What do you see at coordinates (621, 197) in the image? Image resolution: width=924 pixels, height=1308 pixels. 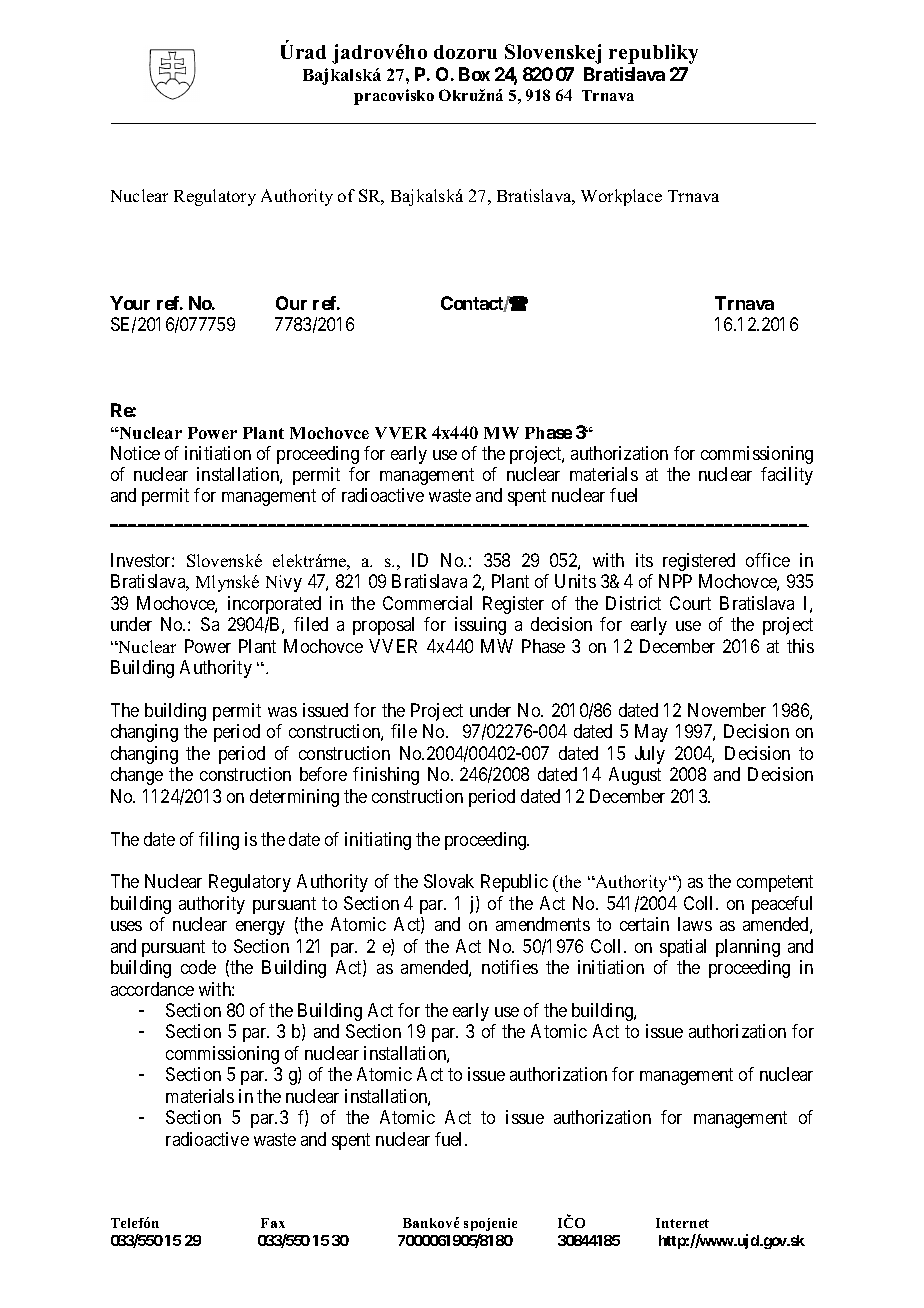 I see `Workplace` at bounding box center [621, 197].
